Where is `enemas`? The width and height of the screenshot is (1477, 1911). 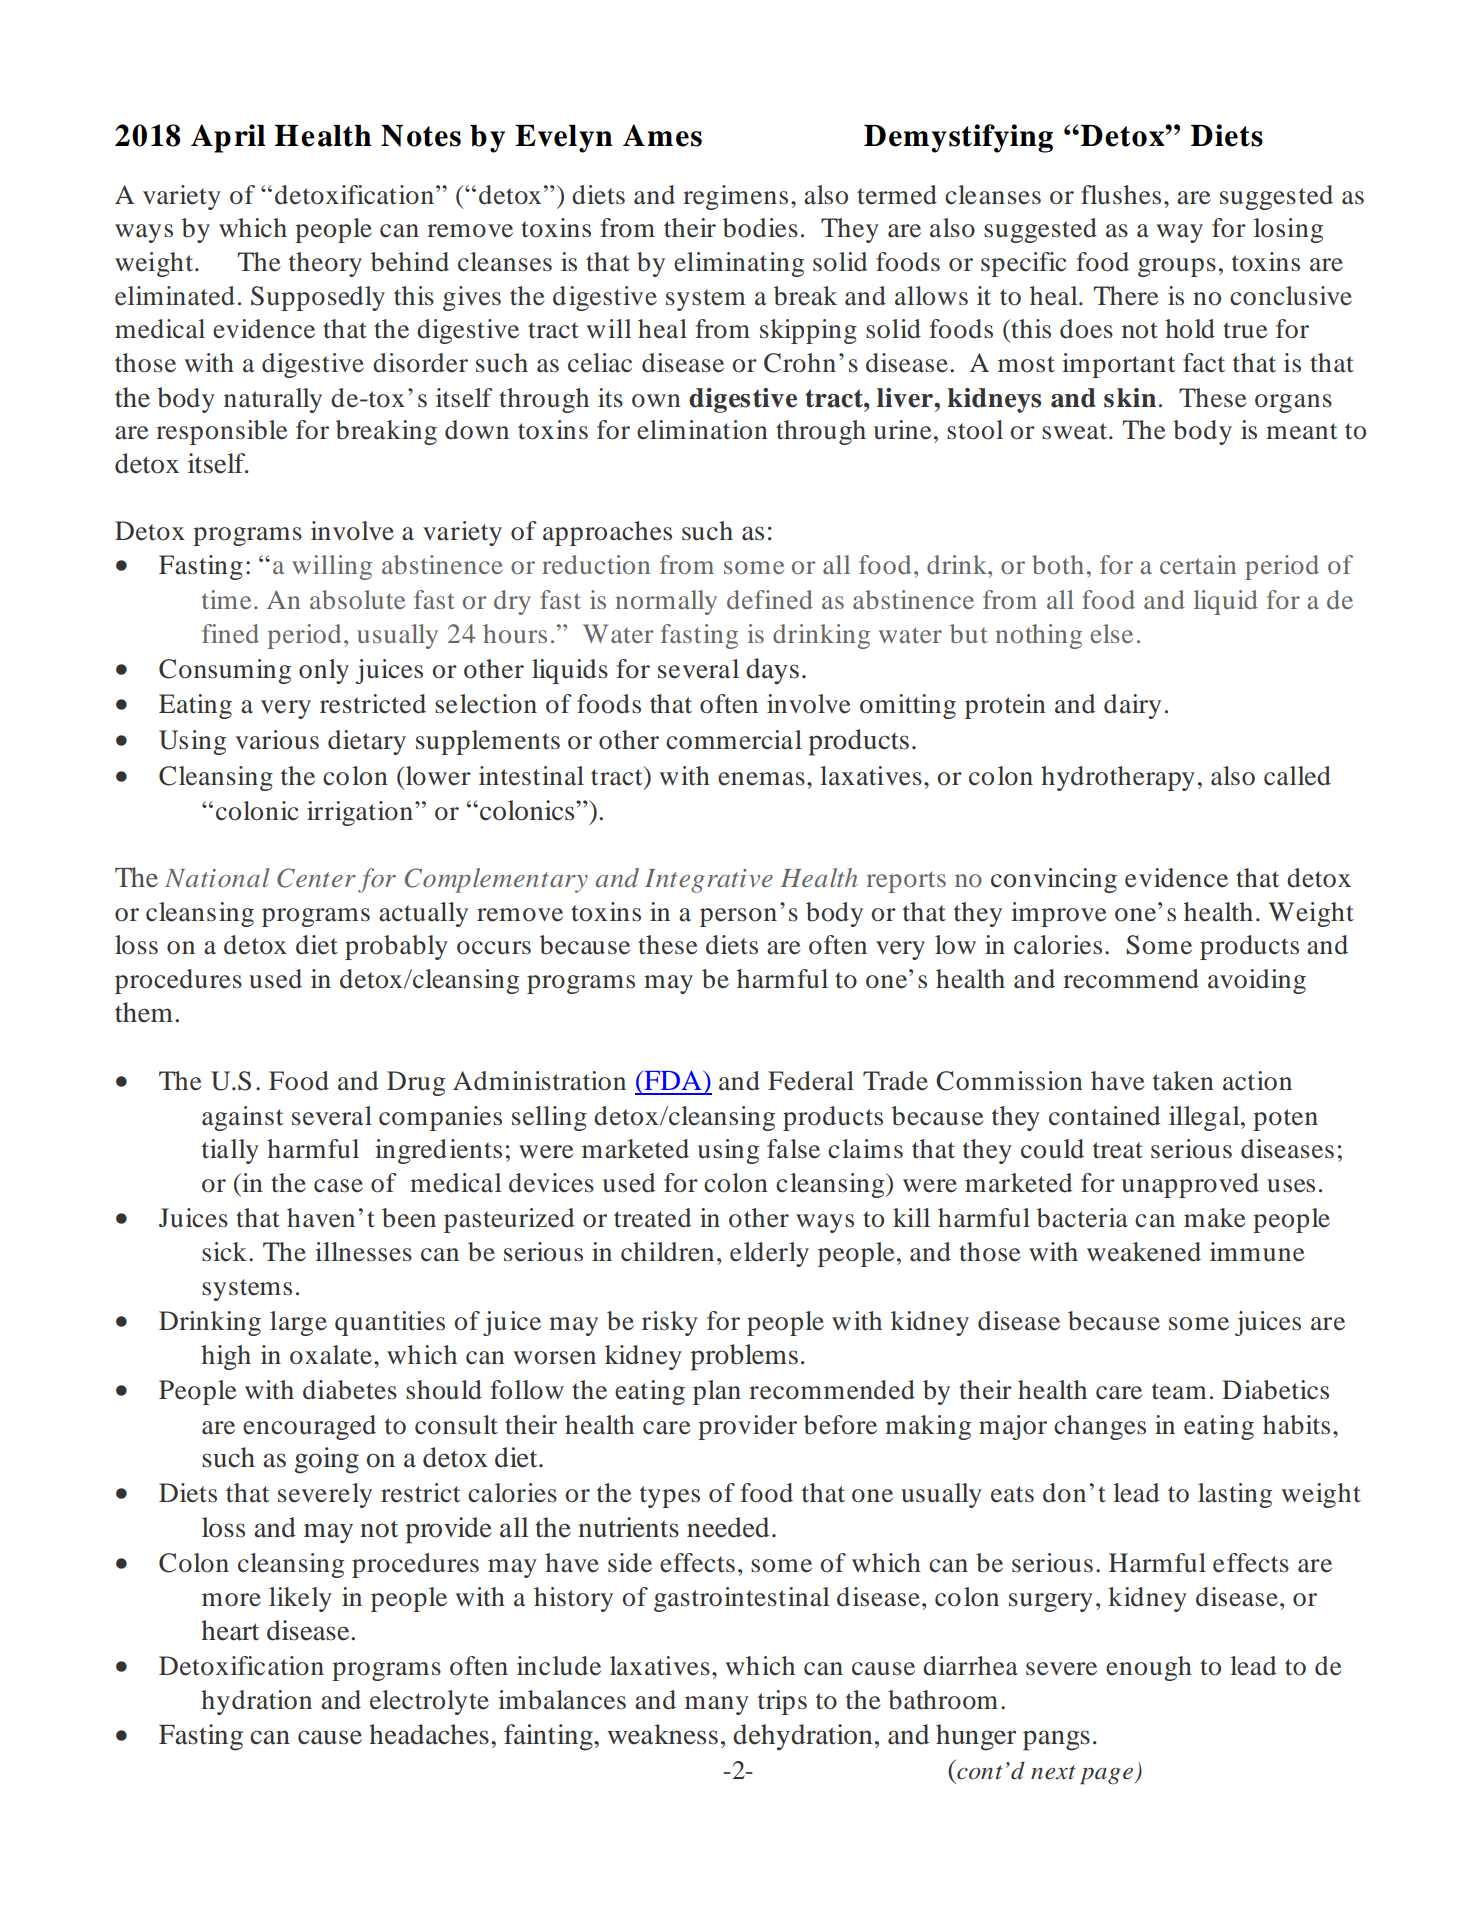 enemas is located at coordinates (761, 779).
